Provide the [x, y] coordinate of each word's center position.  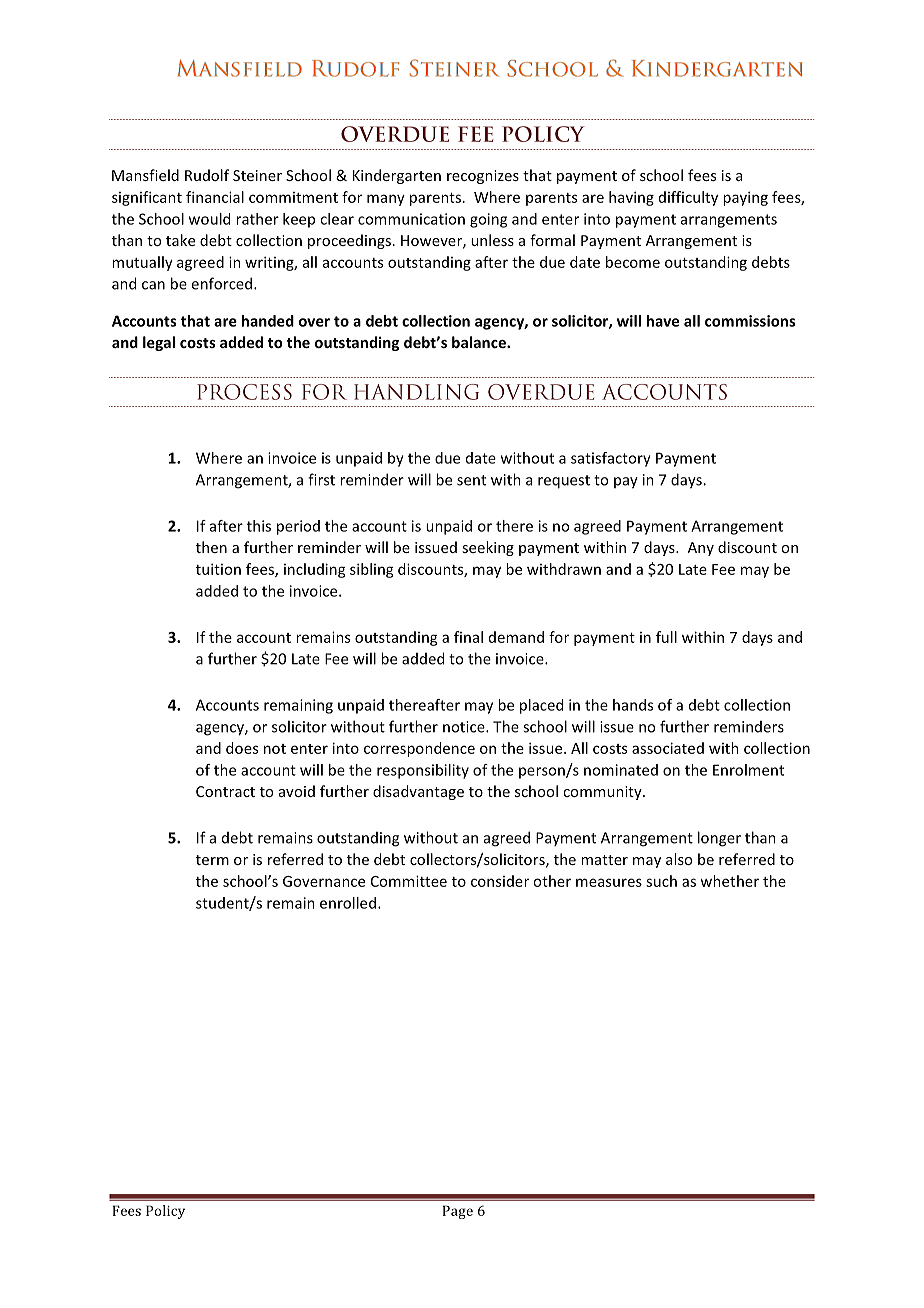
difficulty [688, 198]
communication [411, 219]
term [212, 860]
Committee [409, 881]
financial [215, 197]
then [211, 547]
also [679, 859]
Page [458, 1212]
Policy [165, 1212]
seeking [488, 548]
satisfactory [611, 459]
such [661, 881]
